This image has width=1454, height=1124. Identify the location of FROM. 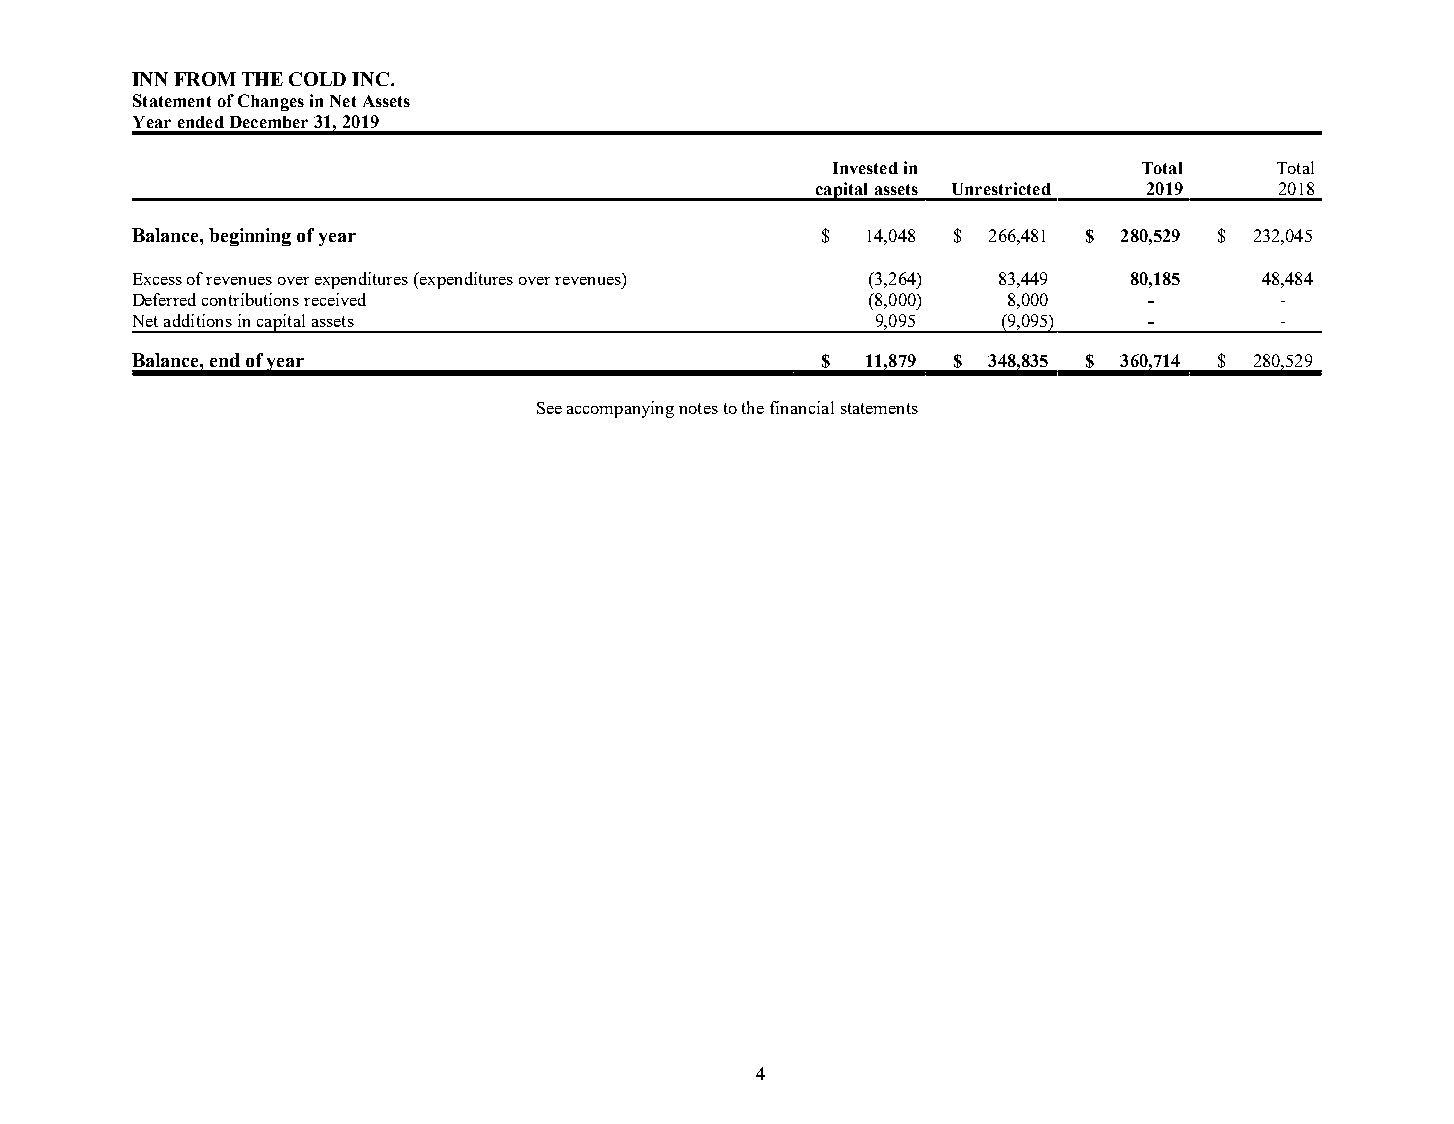
(205, 79).
